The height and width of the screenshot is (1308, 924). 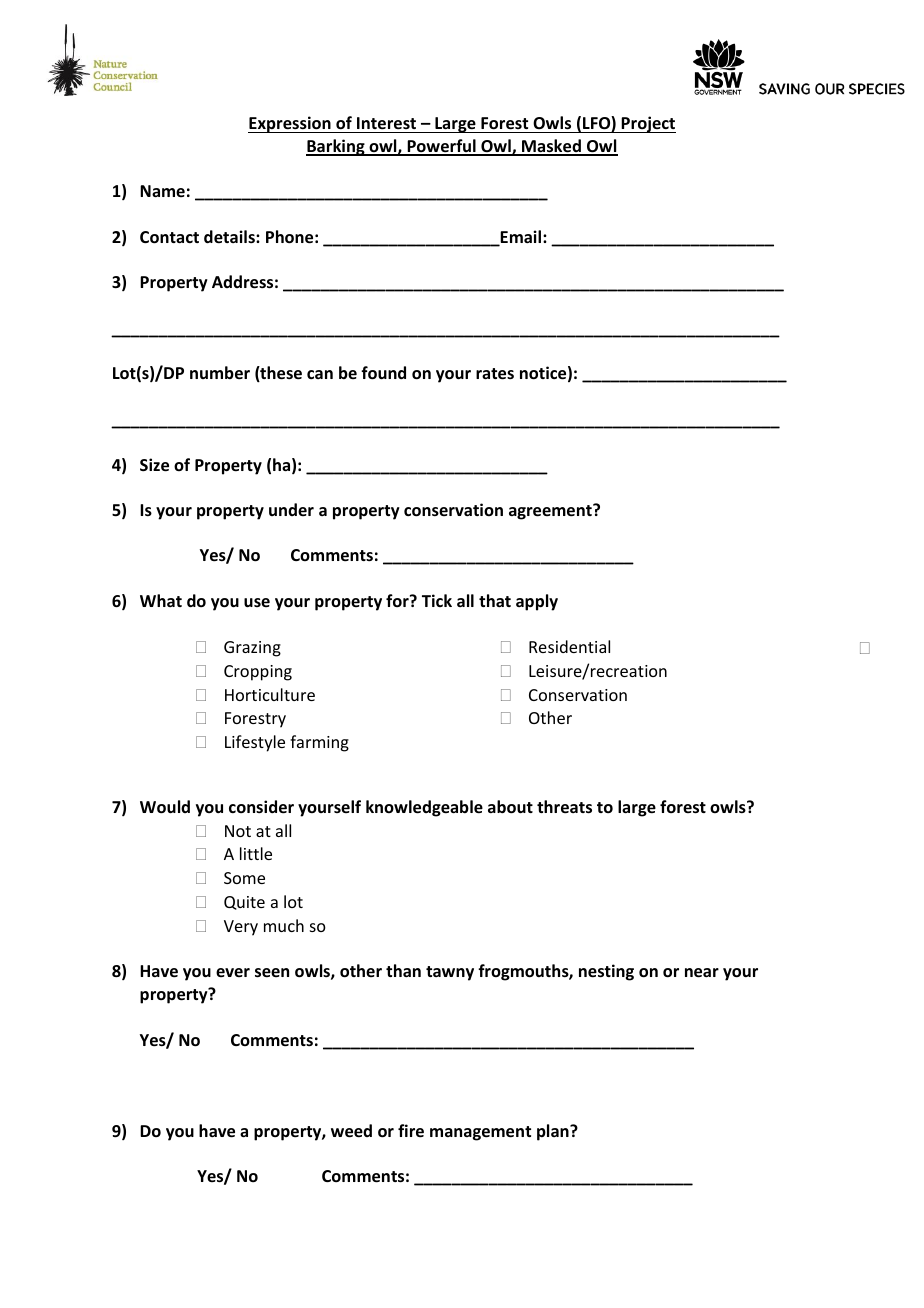 I want to click on fire, so click(x=411, y=1131).
